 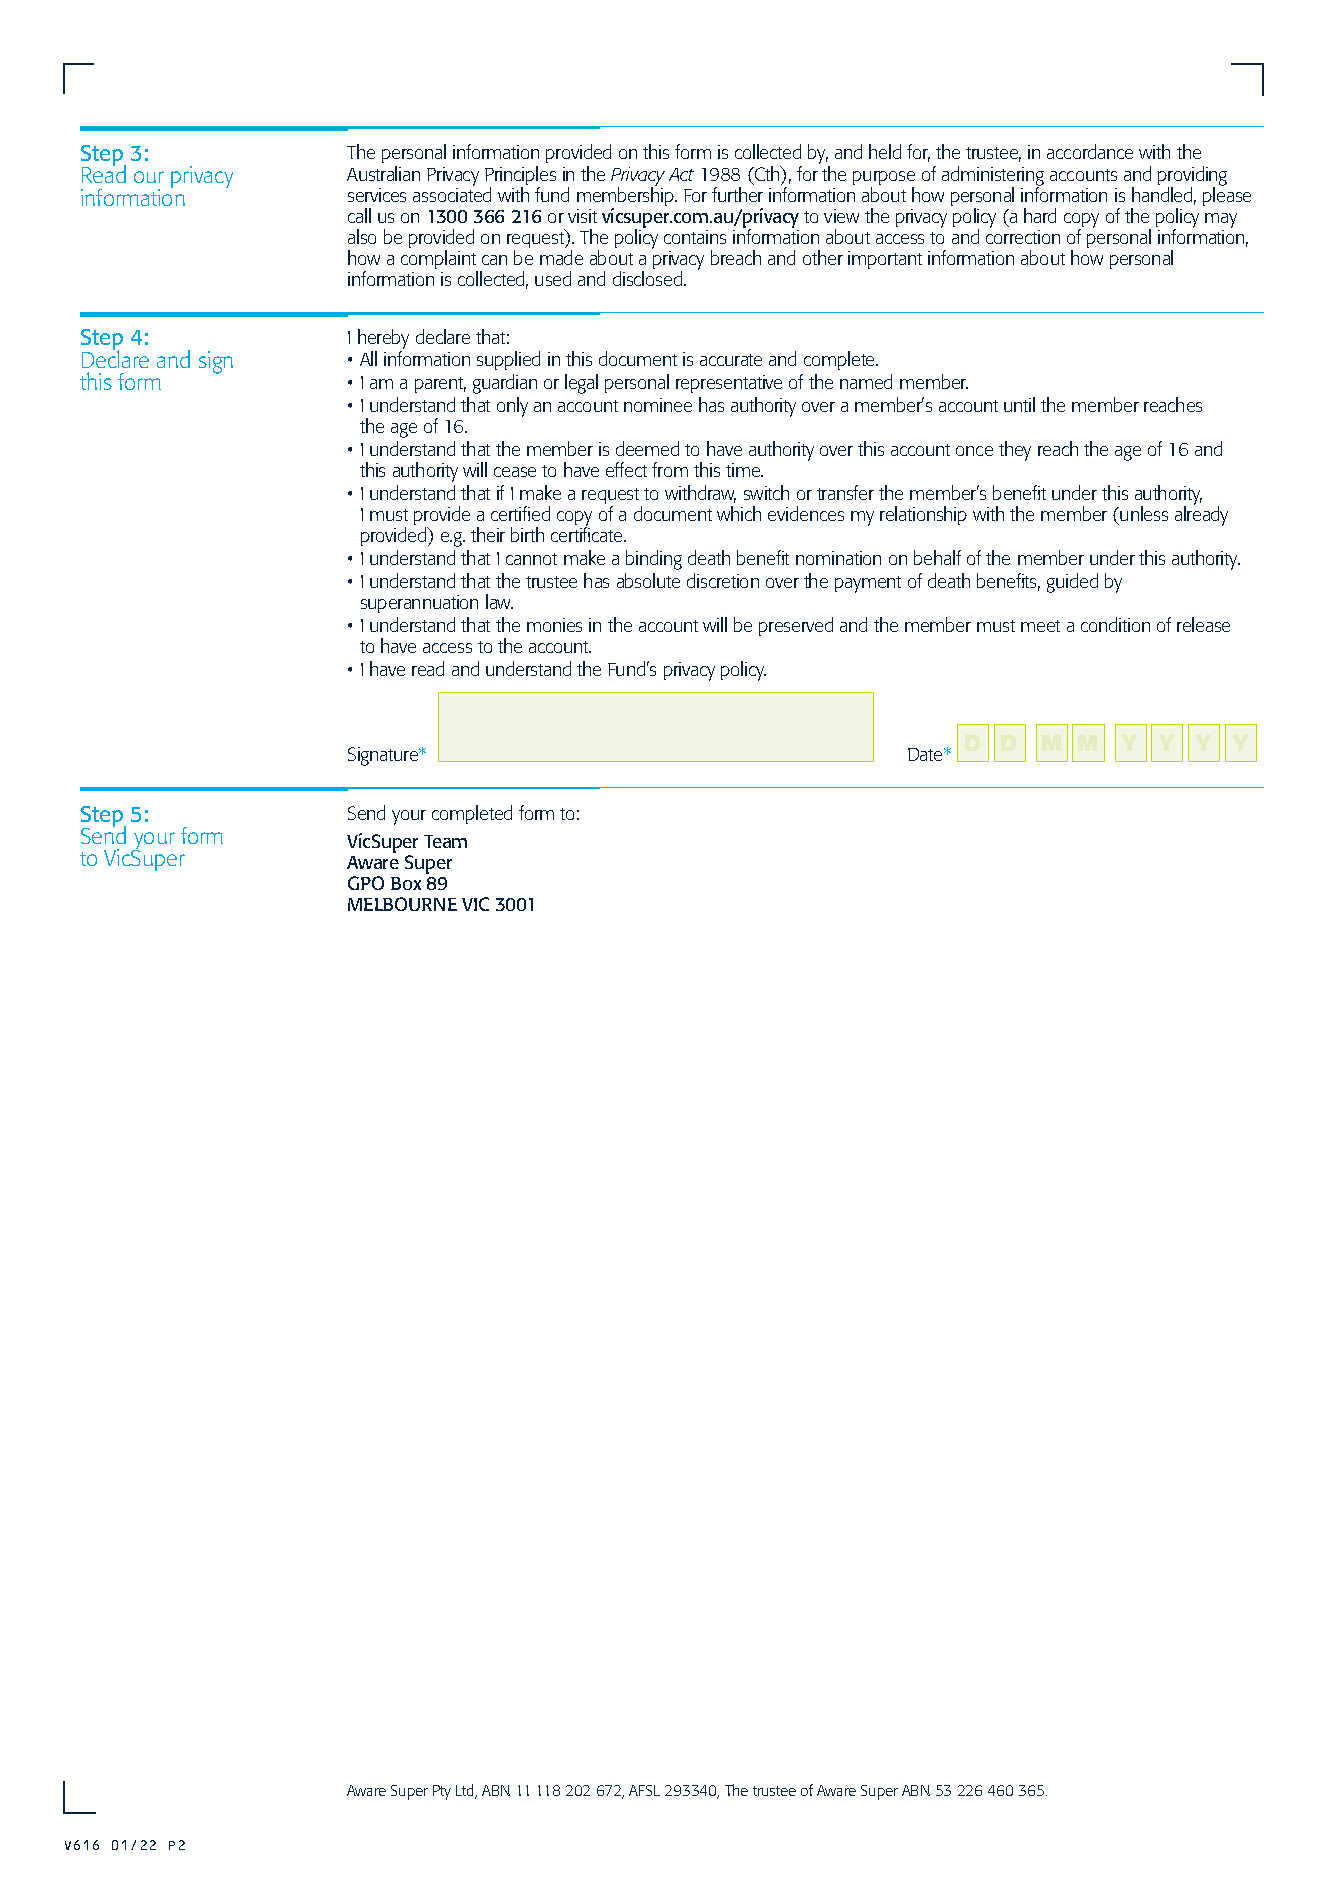 I want to click on accordance, so click(x=1090, y=151).
